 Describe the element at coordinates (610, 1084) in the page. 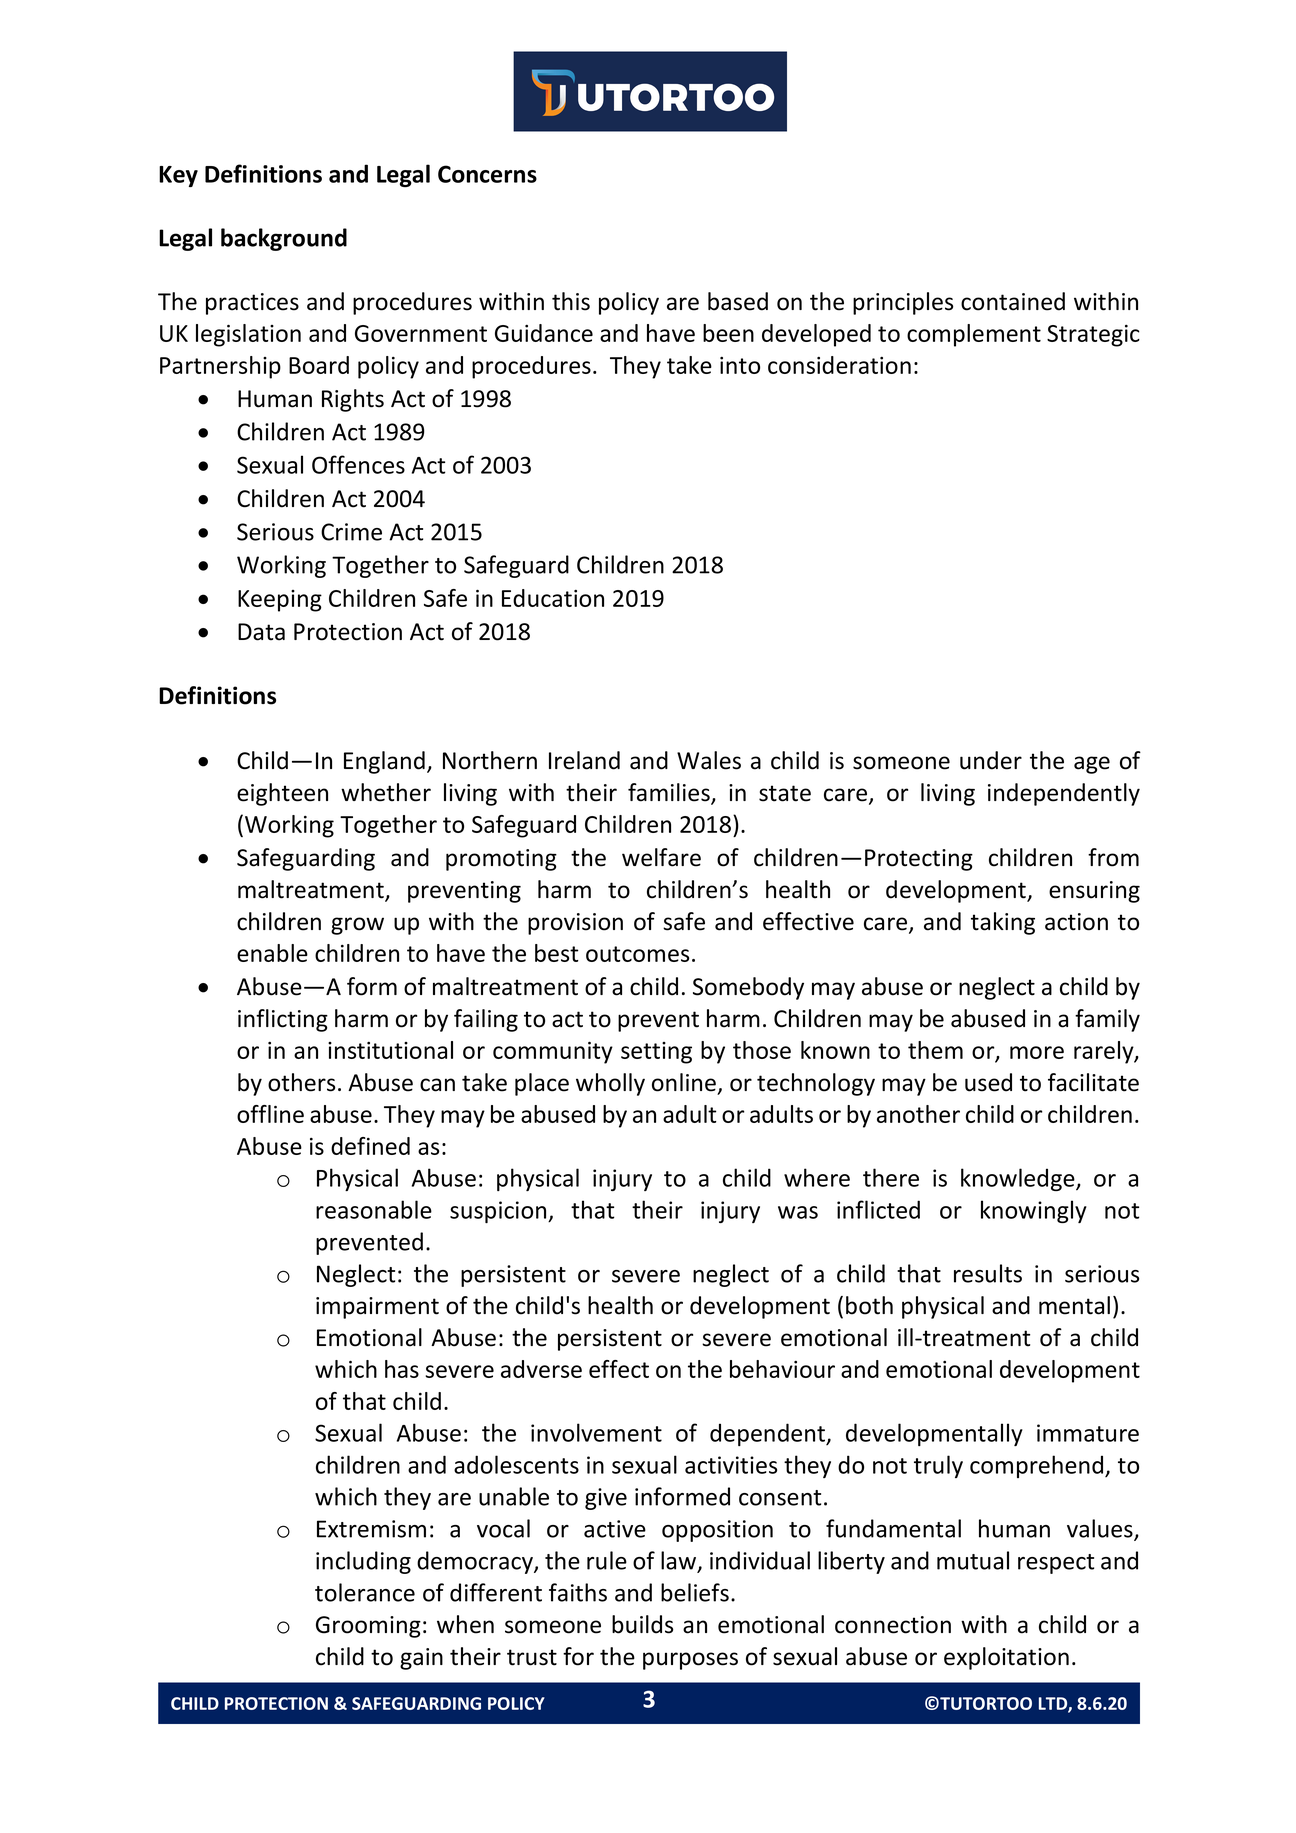

I see `wholly` at that location.
